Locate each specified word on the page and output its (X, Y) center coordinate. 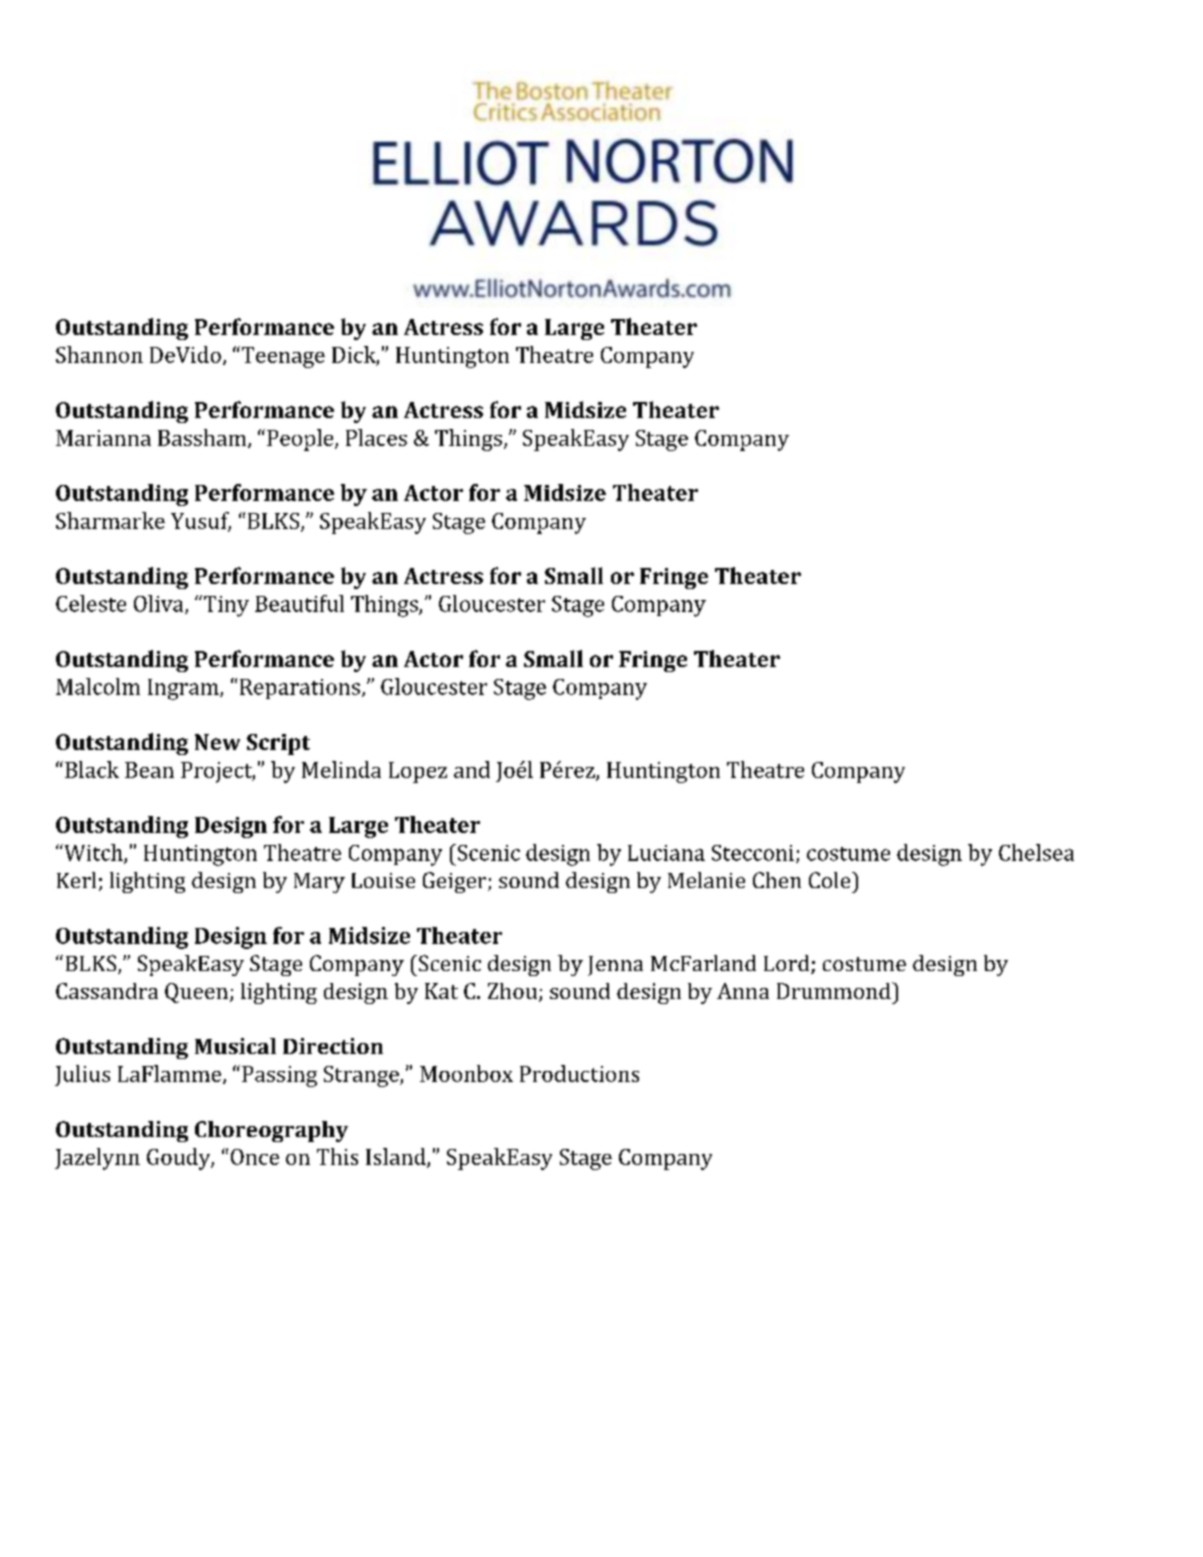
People (301, 440)
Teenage (282, 357)
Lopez (418, 772)
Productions (579, 1073)
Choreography (271, 1131)
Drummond (835, 990)
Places (376, 437)
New (217, 742)
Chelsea (1036, 852)
